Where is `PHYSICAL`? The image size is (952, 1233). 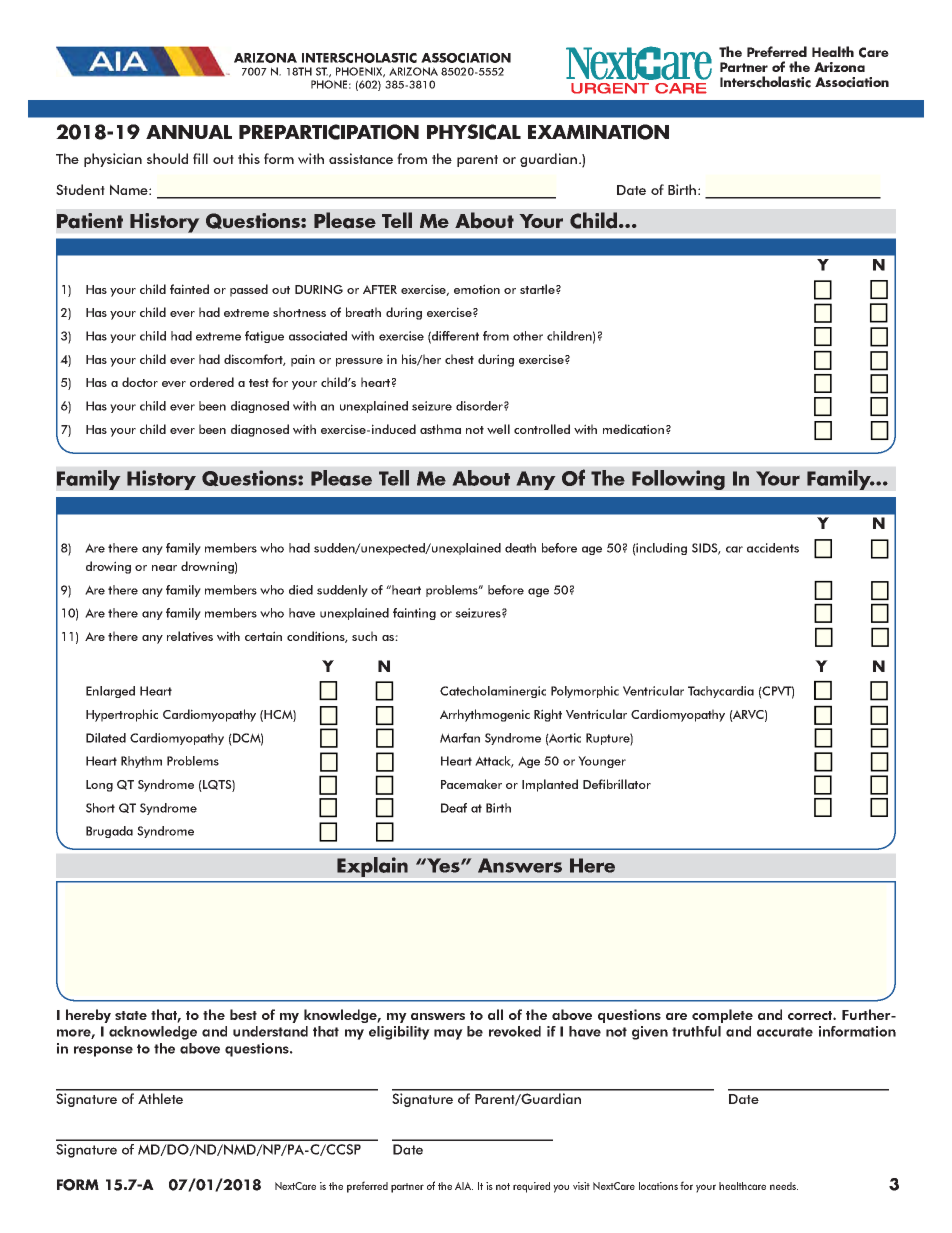
PHYSICAL is located at coordinates (474, 132).
